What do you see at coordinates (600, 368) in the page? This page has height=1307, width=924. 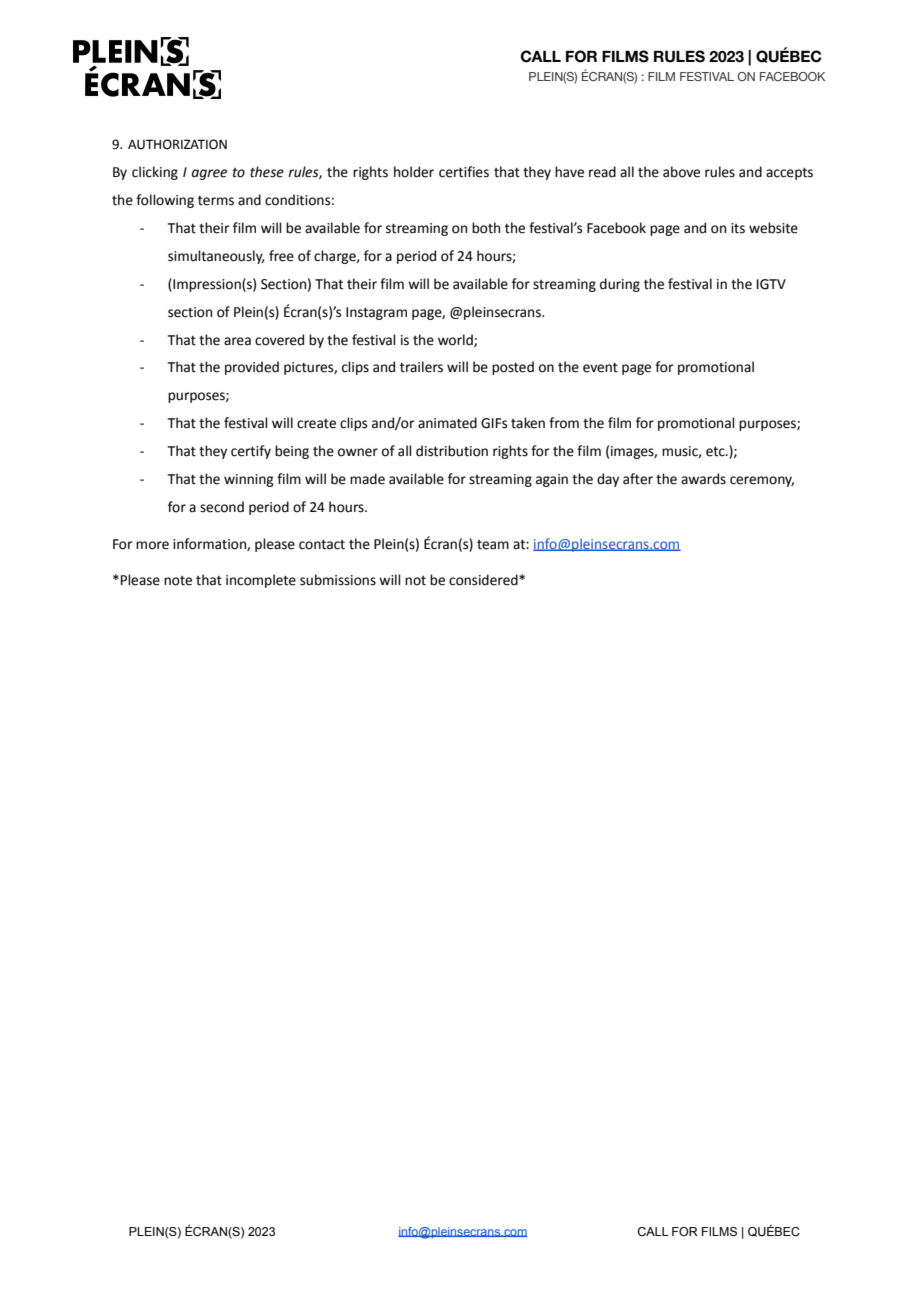 I see `event` at bounding box center [600, 368].
